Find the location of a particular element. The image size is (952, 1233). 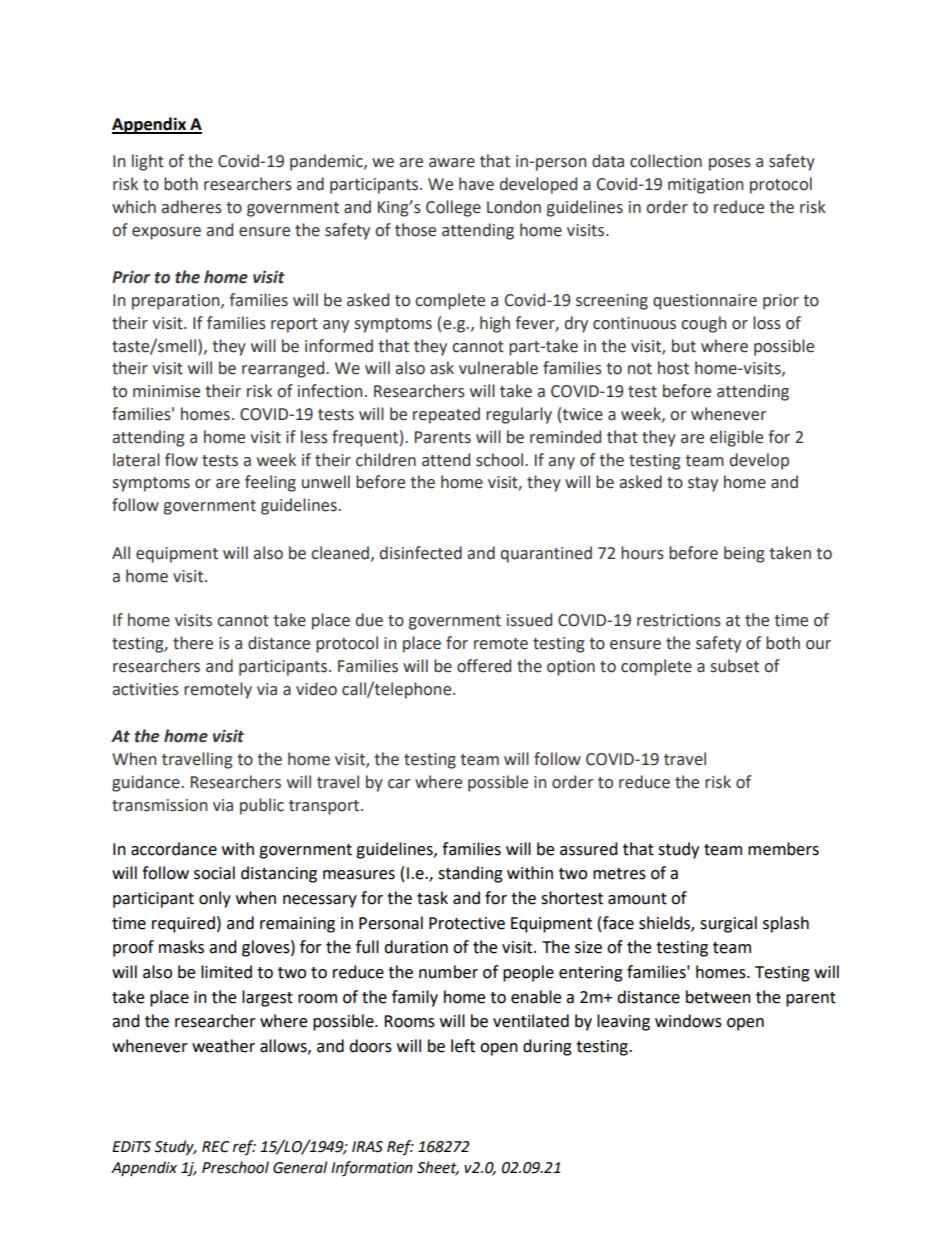

members is located at coordinates (783, 849).
